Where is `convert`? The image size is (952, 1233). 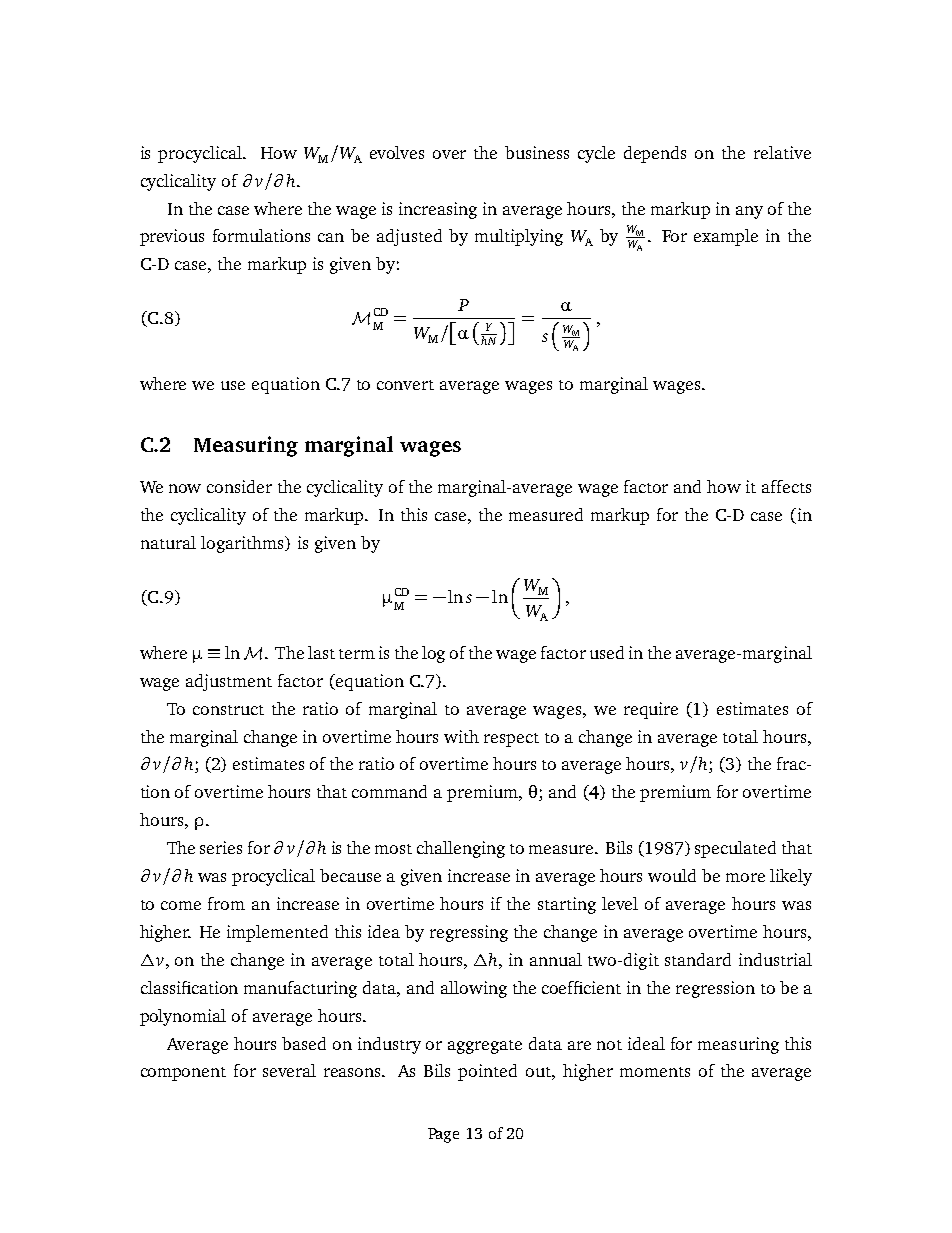
convert is located at coordinates (405, 385).
